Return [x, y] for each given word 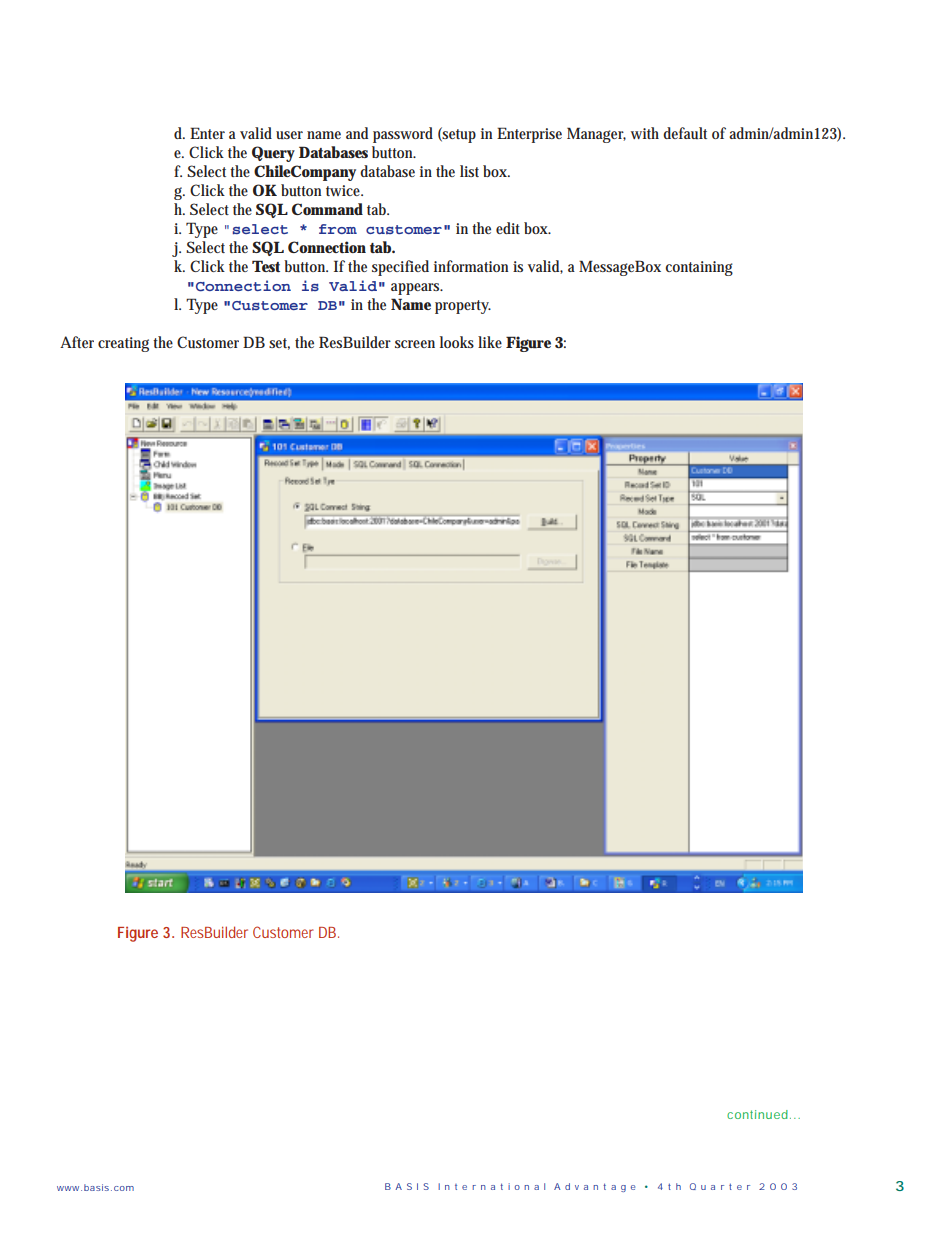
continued [757, 1114]
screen [415, 344]
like [490, 342]
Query [273, 154]
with [645, 133]
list [469, 171]
